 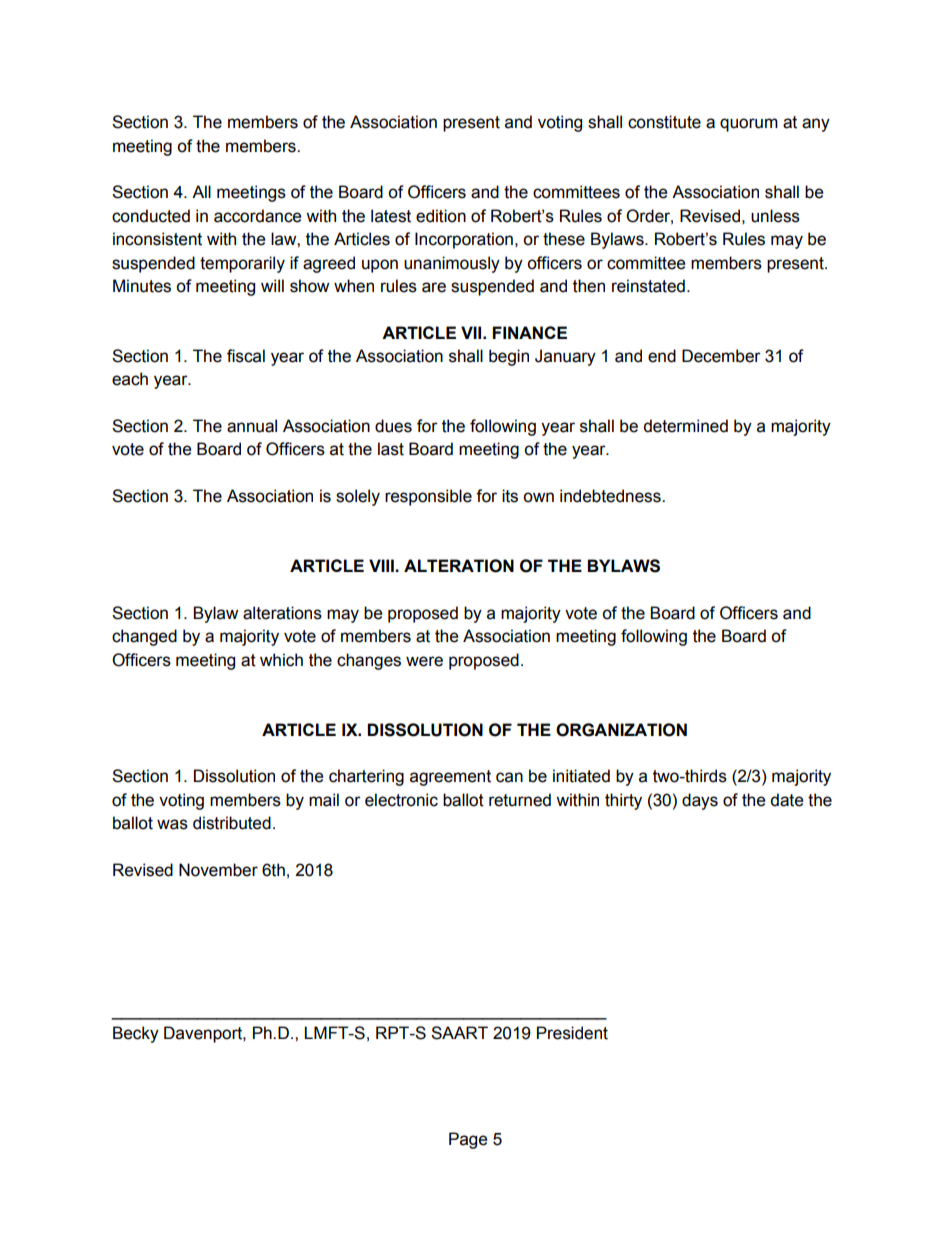 What do you see at coordinates (509, 357) in the image?
I see `begin` at bounding box center [509, 357].
